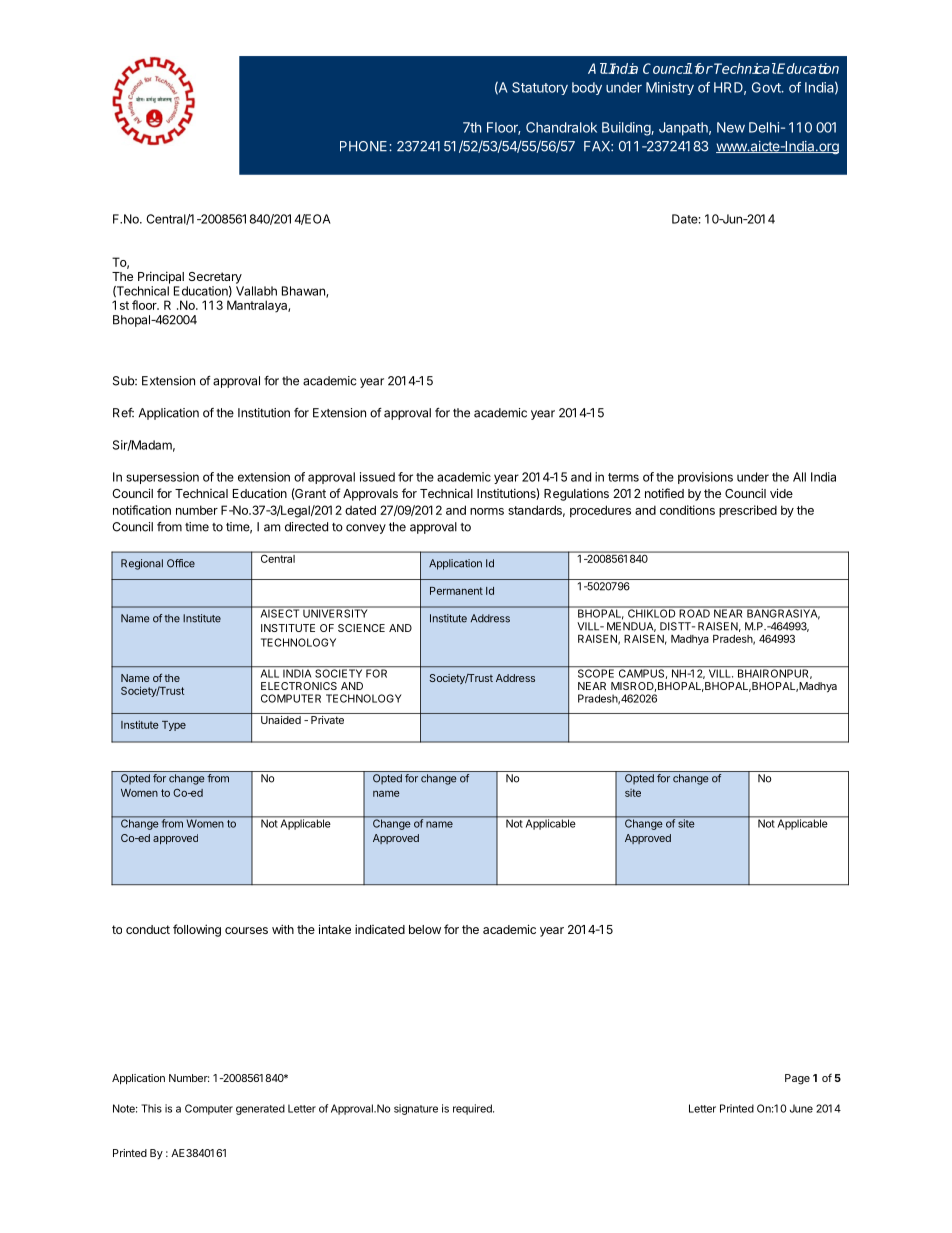 Image resolution: width=952 pixels, height=1233 pixels. Describe the element at coordinates (365, 146) in the screenshot. I see `PHONE` at that location.
